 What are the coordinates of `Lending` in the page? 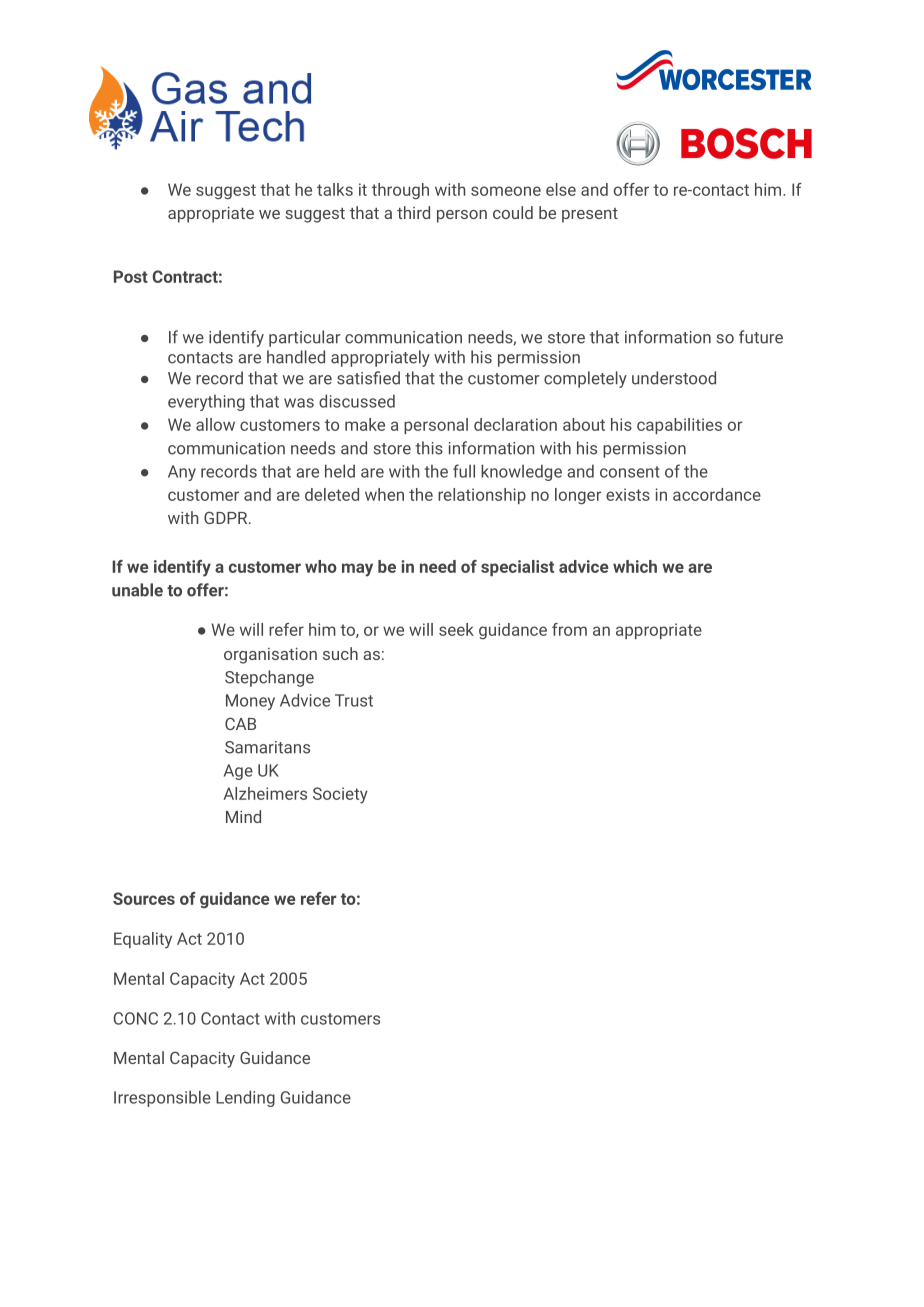 It's located at (245, 1098).
